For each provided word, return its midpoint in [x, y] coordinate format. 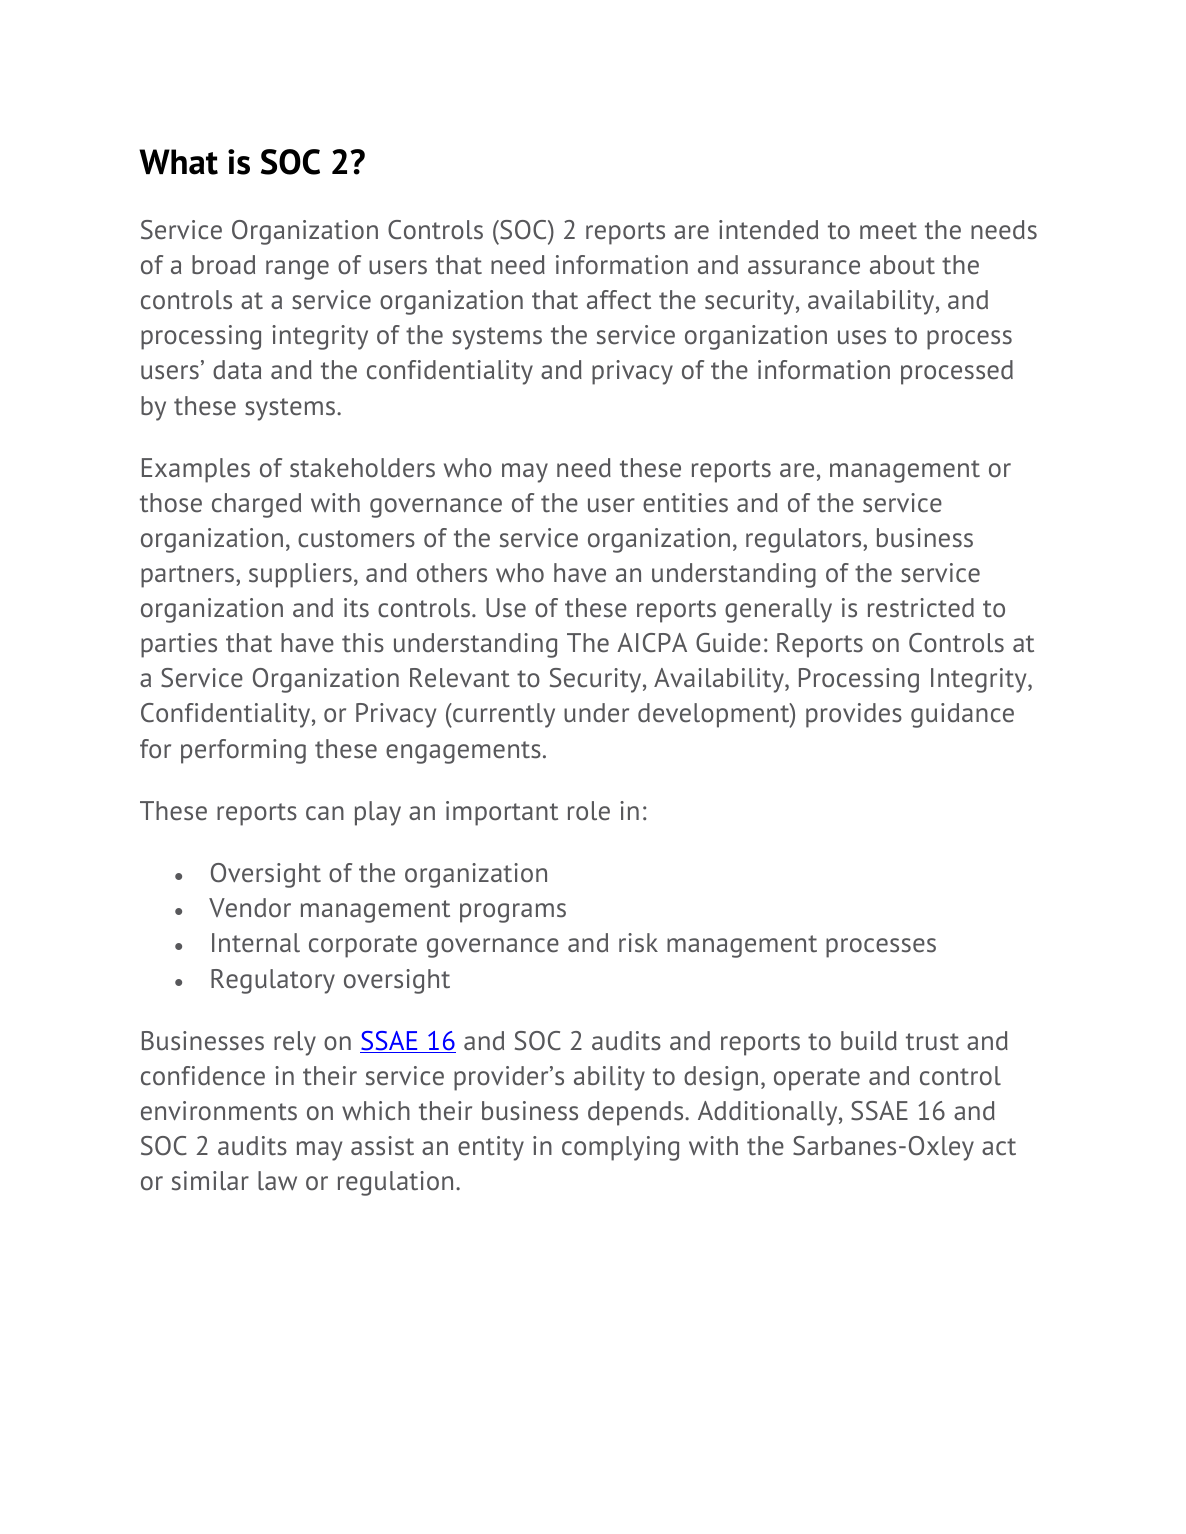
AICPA [652, 643]
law [277, 1181]
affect [619, 300]
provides [854, 715]
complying [620, 1148]
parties [179, 645]
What [178, 162]
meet [888, 231]
